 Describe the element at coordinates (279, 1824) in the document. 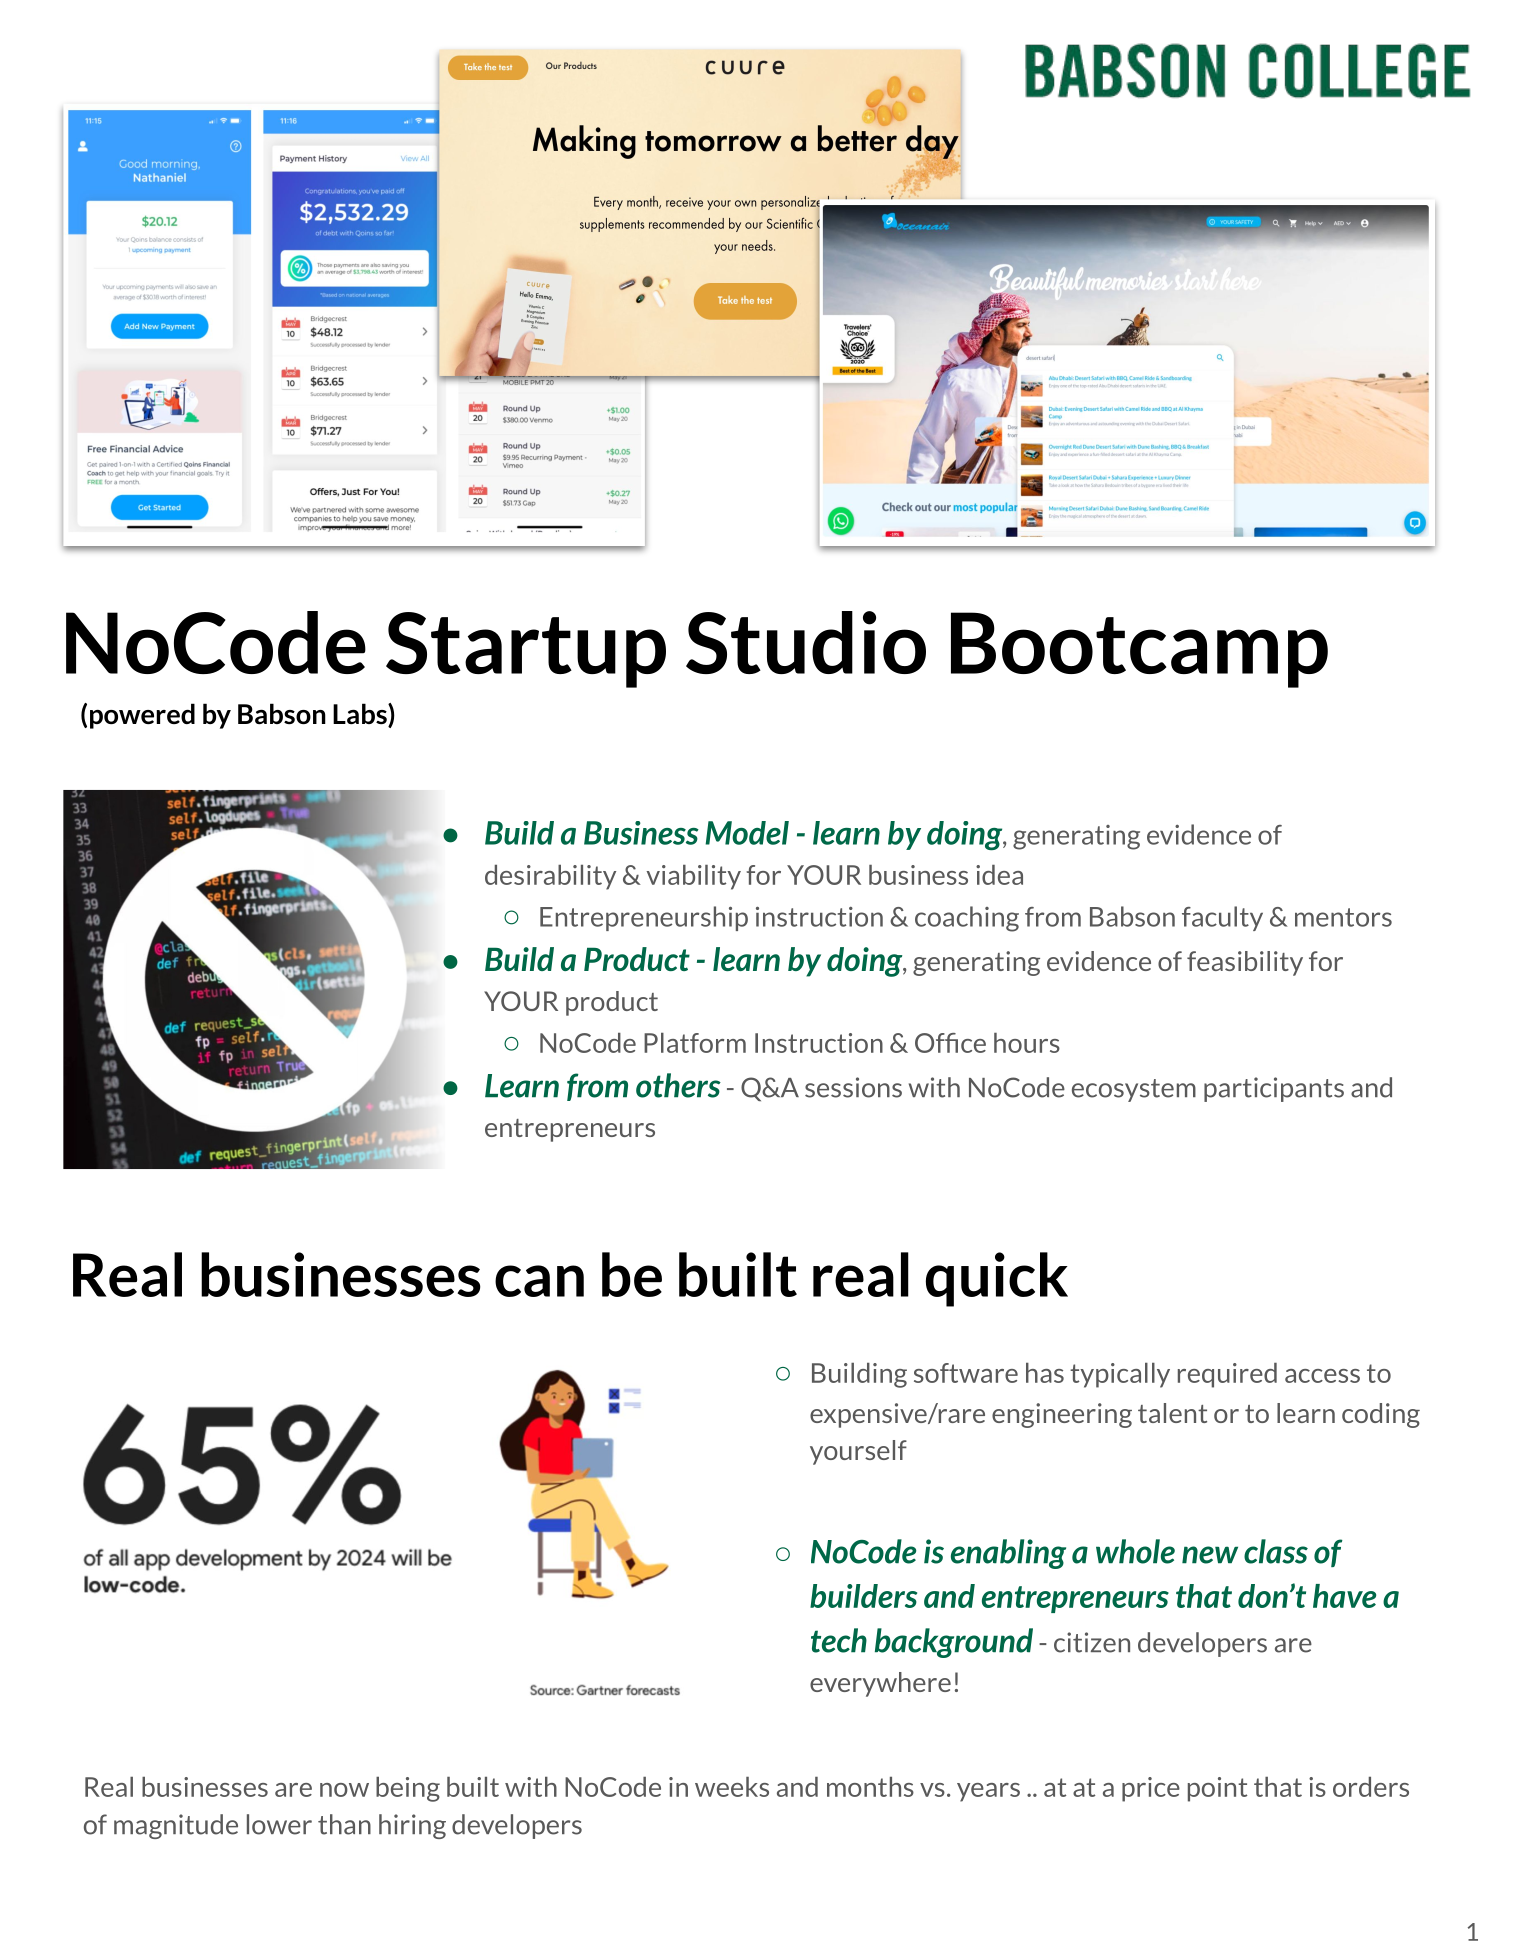

I see `lower` at that location.
